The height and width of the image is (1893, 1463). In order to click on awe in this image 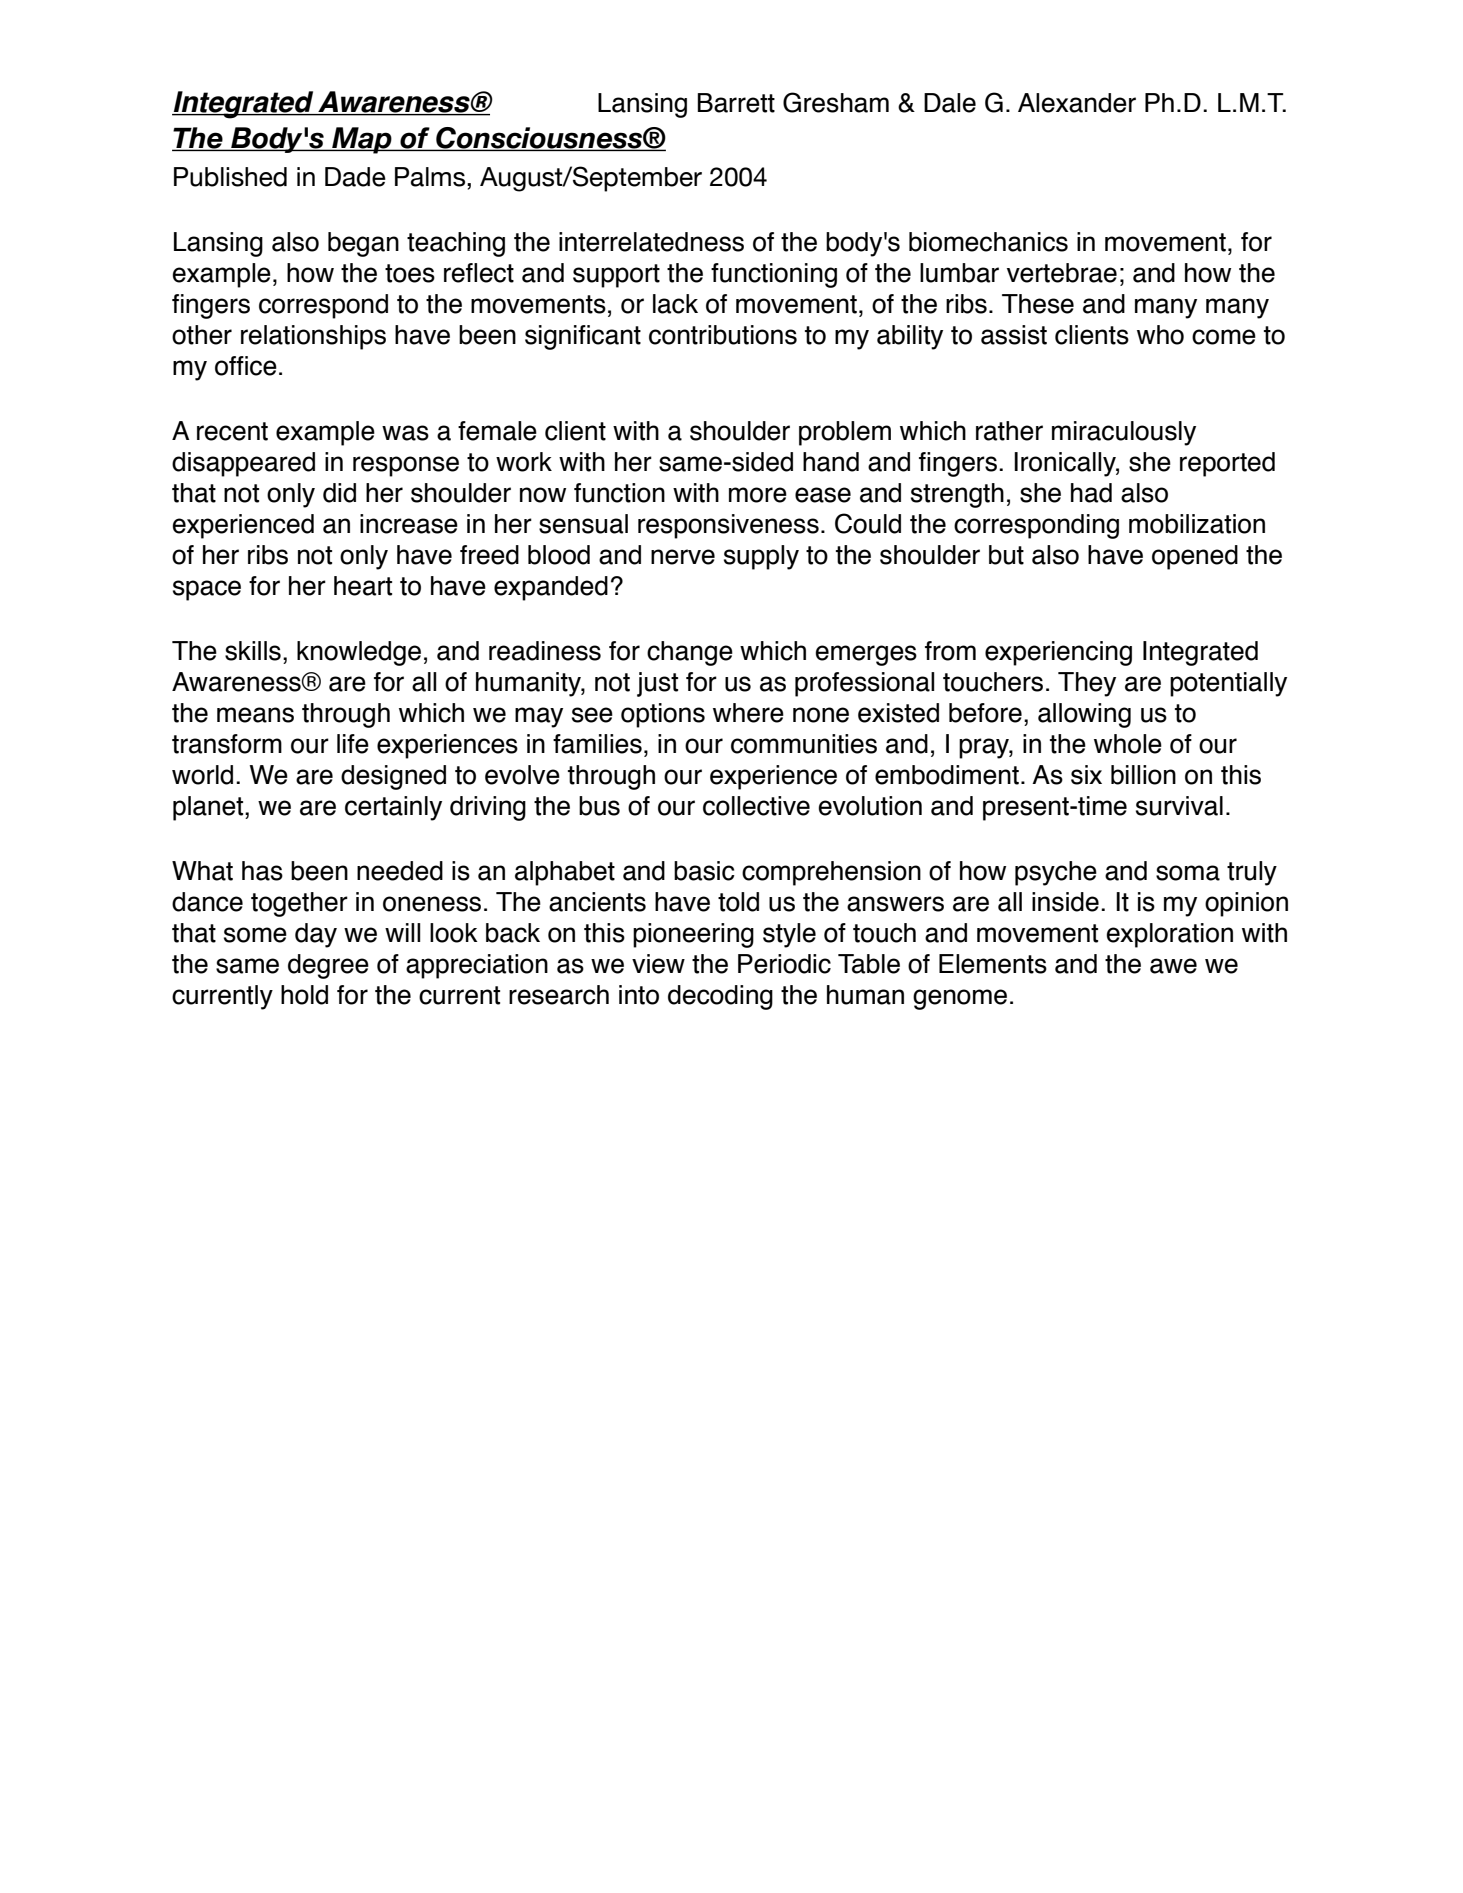, I will do `click(1173, 966)`.
